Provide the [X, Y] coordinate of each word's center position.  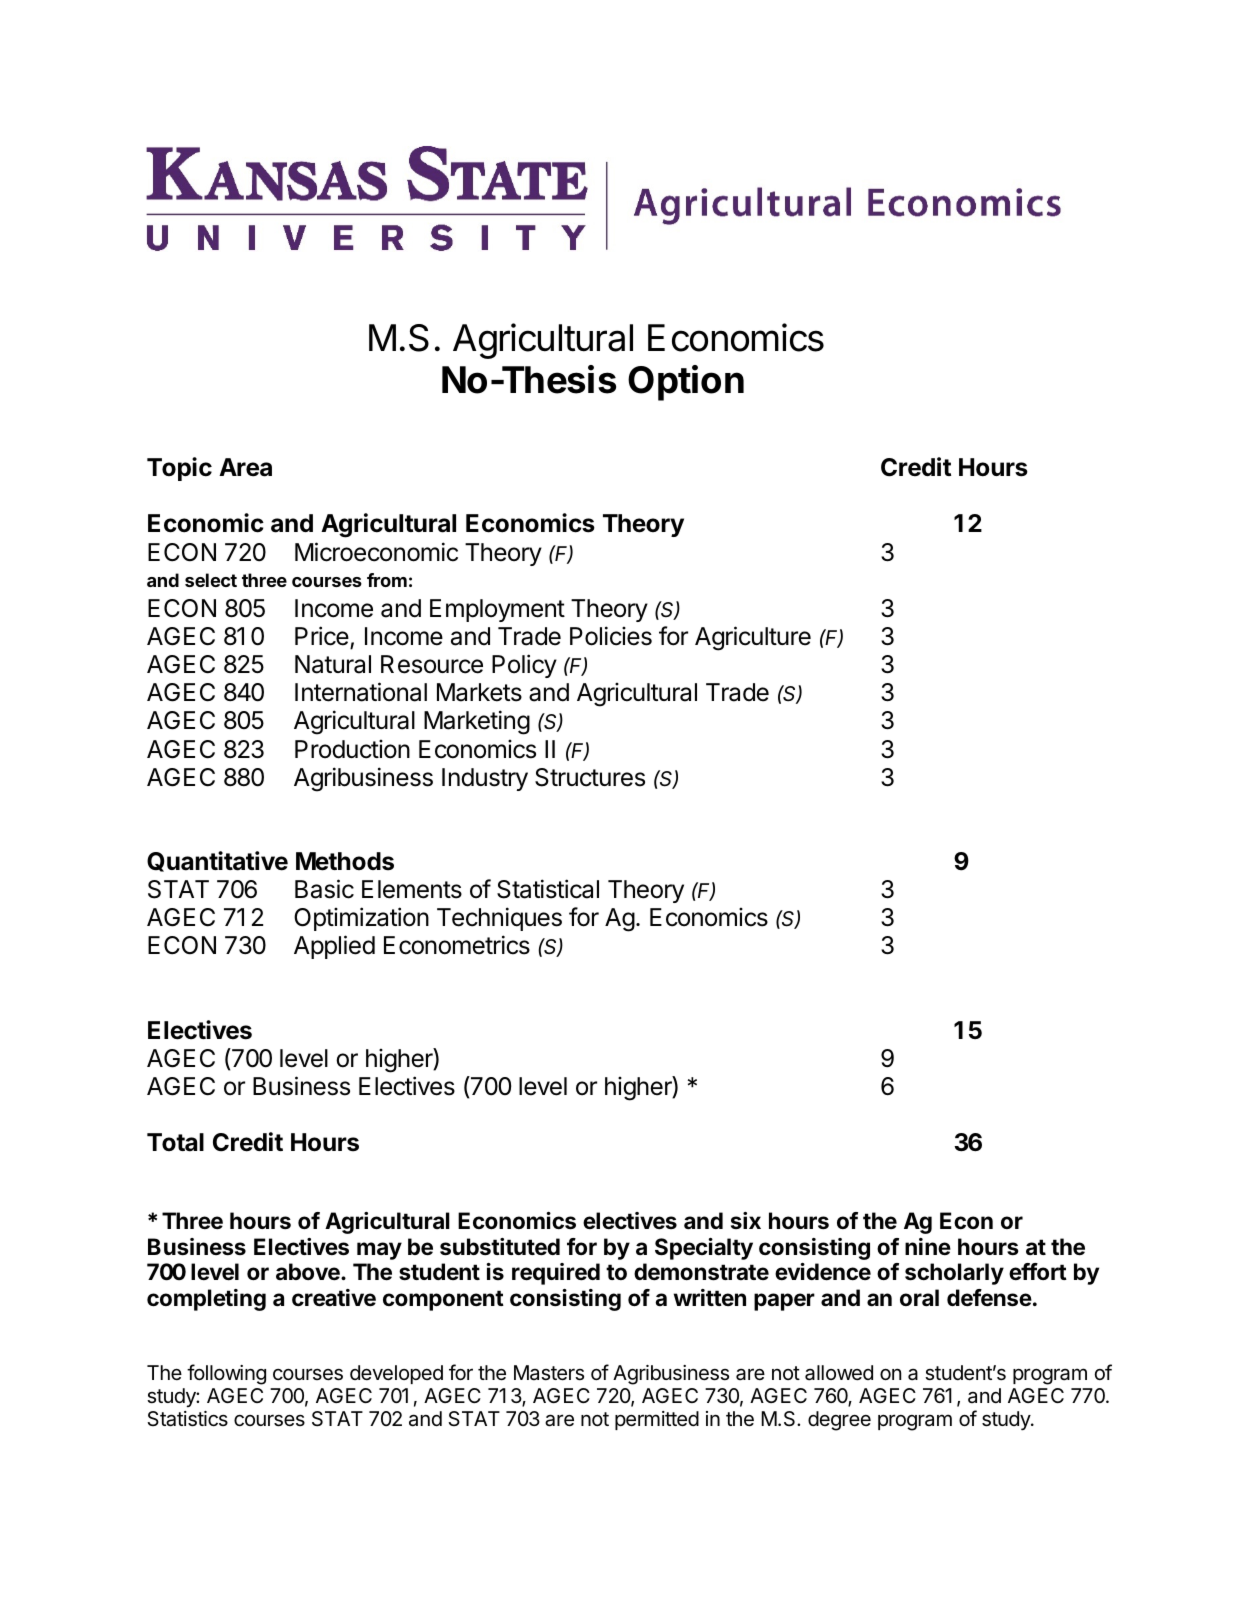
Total [175, 1142]
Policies [611, 636]
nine [928, 1246]
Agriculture [753, 638]
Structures [590, 777]
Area [245, 467]
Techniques [499, 919]
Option [686, 383]
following [226, 1374]
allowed [839, 1373]
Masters [549, 1373]
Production [352, 749]
